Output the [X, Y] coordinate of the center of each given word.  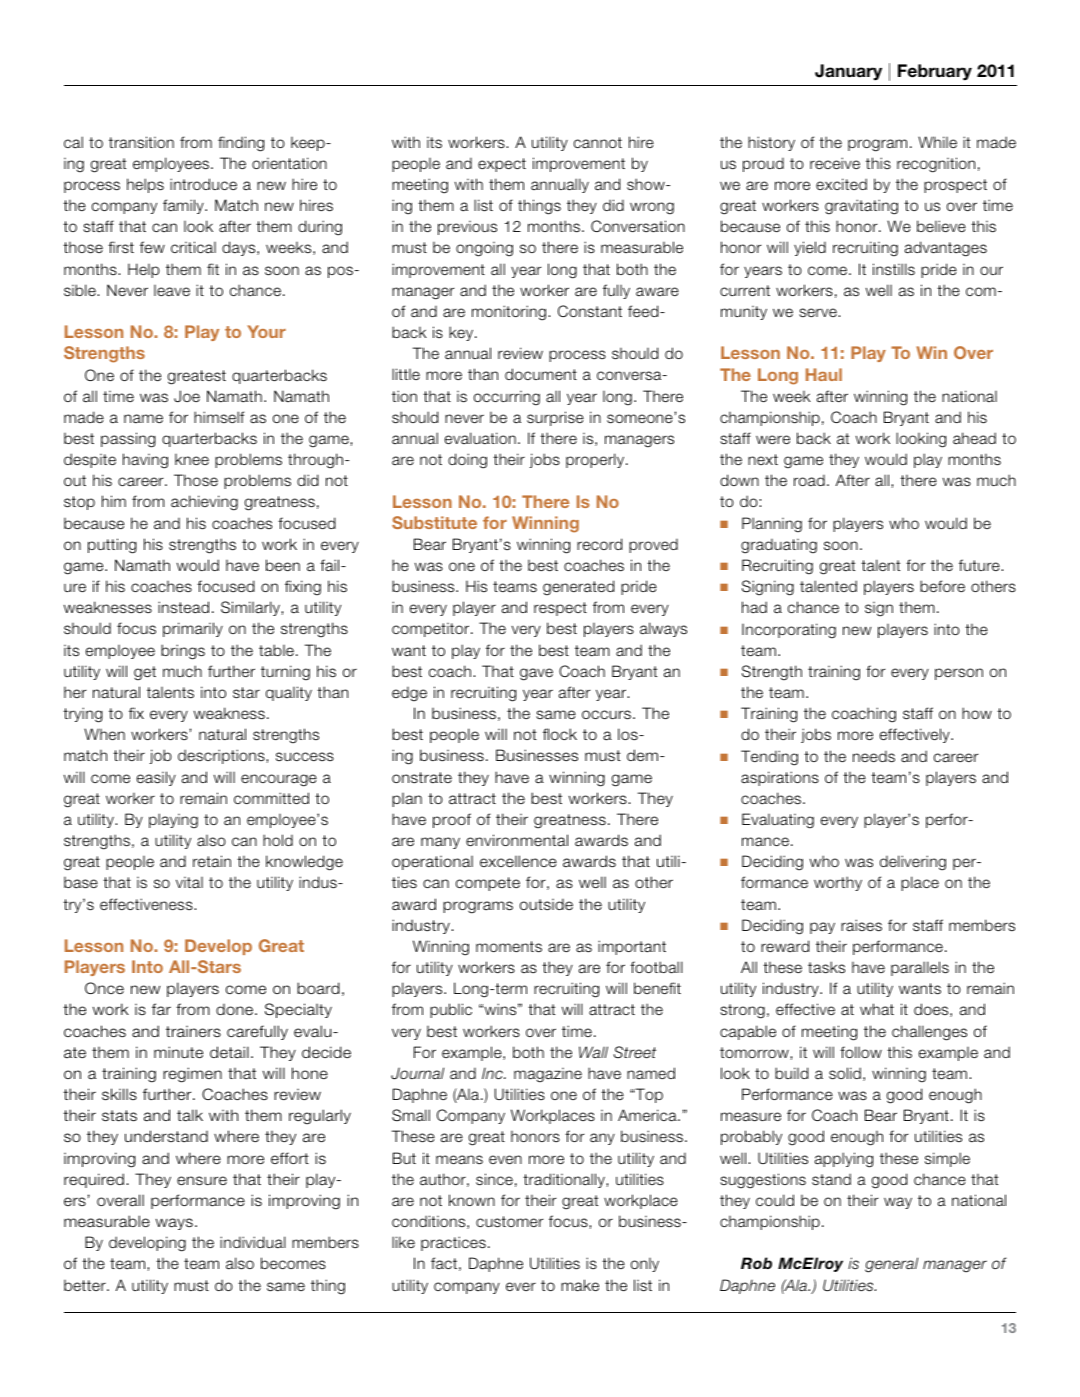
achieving [204, 503]
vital [189, 882]
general [891, 1265]
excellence [518, 861]
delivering [913, 863]
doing [467, 461]
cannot [598, 142]
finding [241, 144]
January [848, 72]
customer [510, 1222]
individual [253, 1242]
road [809, 481]
